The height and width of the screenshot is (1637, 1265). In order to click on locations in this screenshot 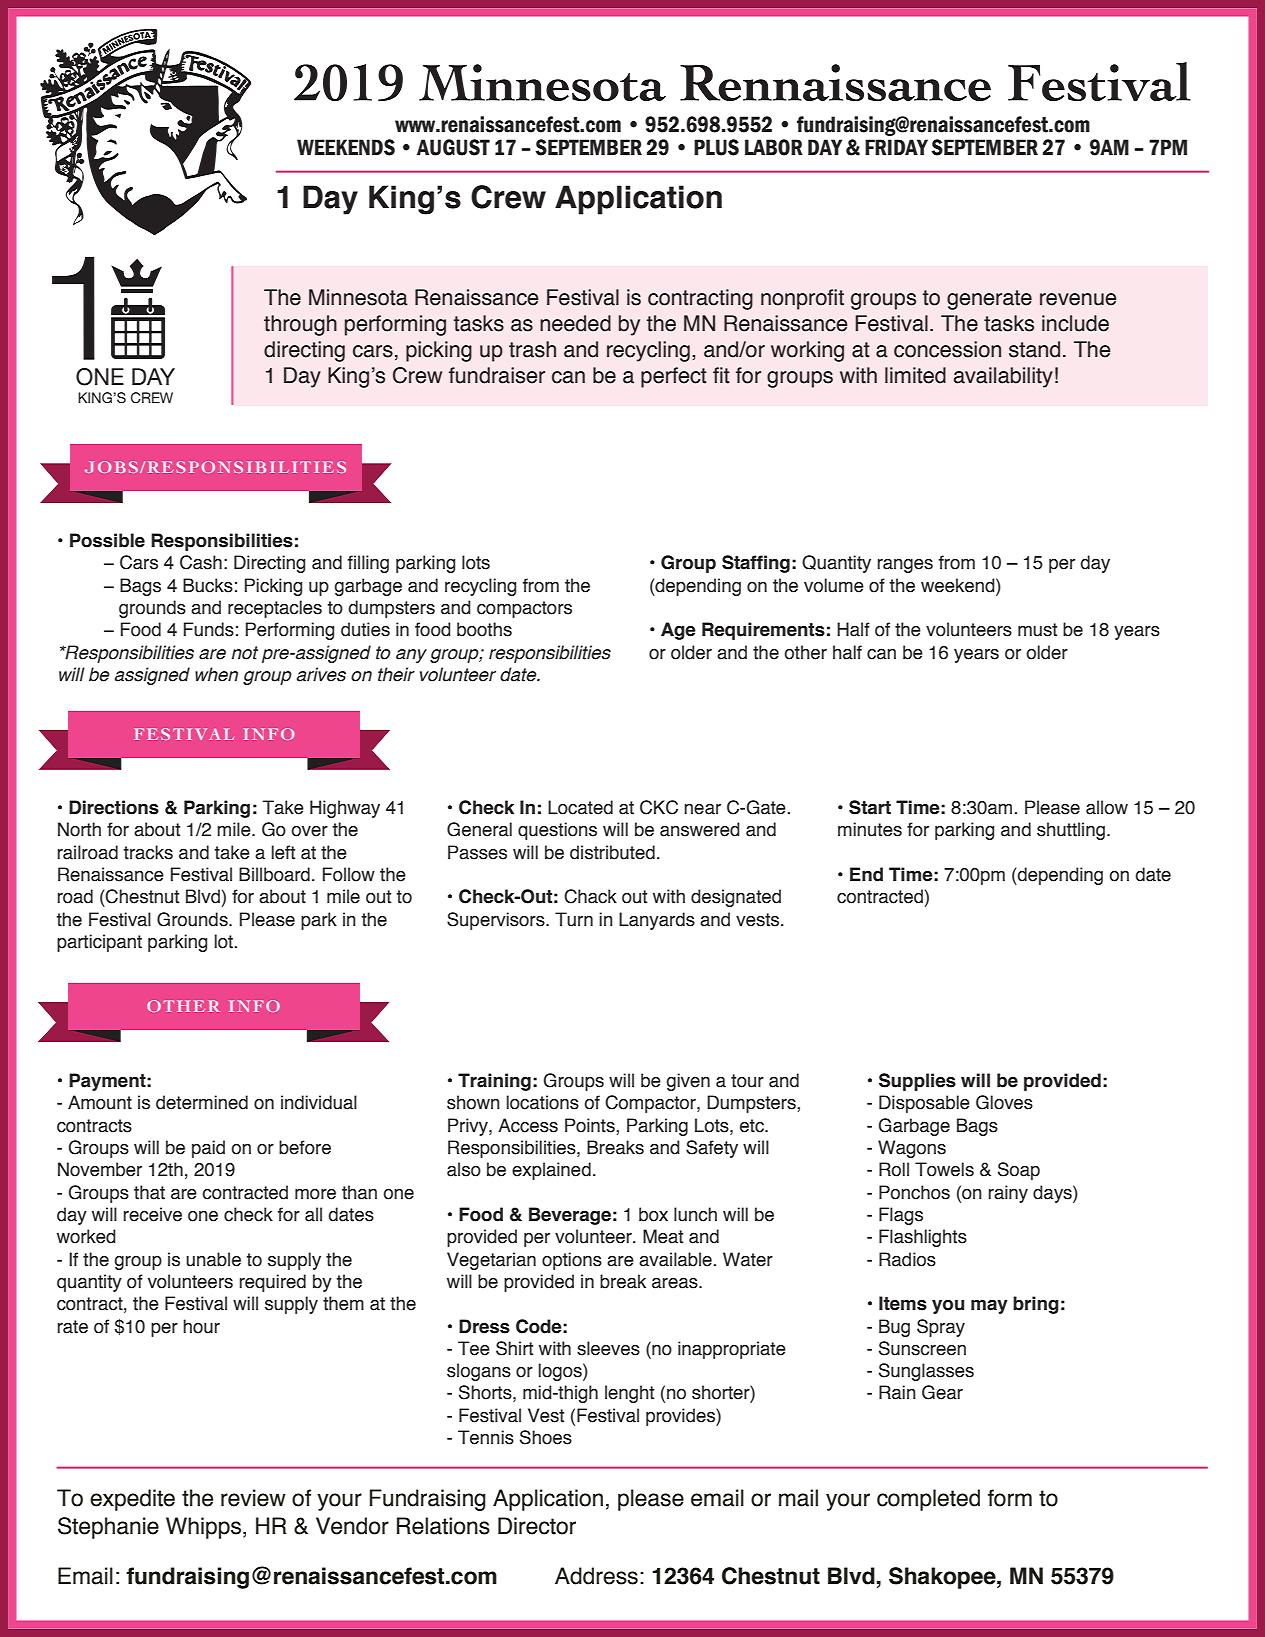, I will do `click(543, 1102)`.
